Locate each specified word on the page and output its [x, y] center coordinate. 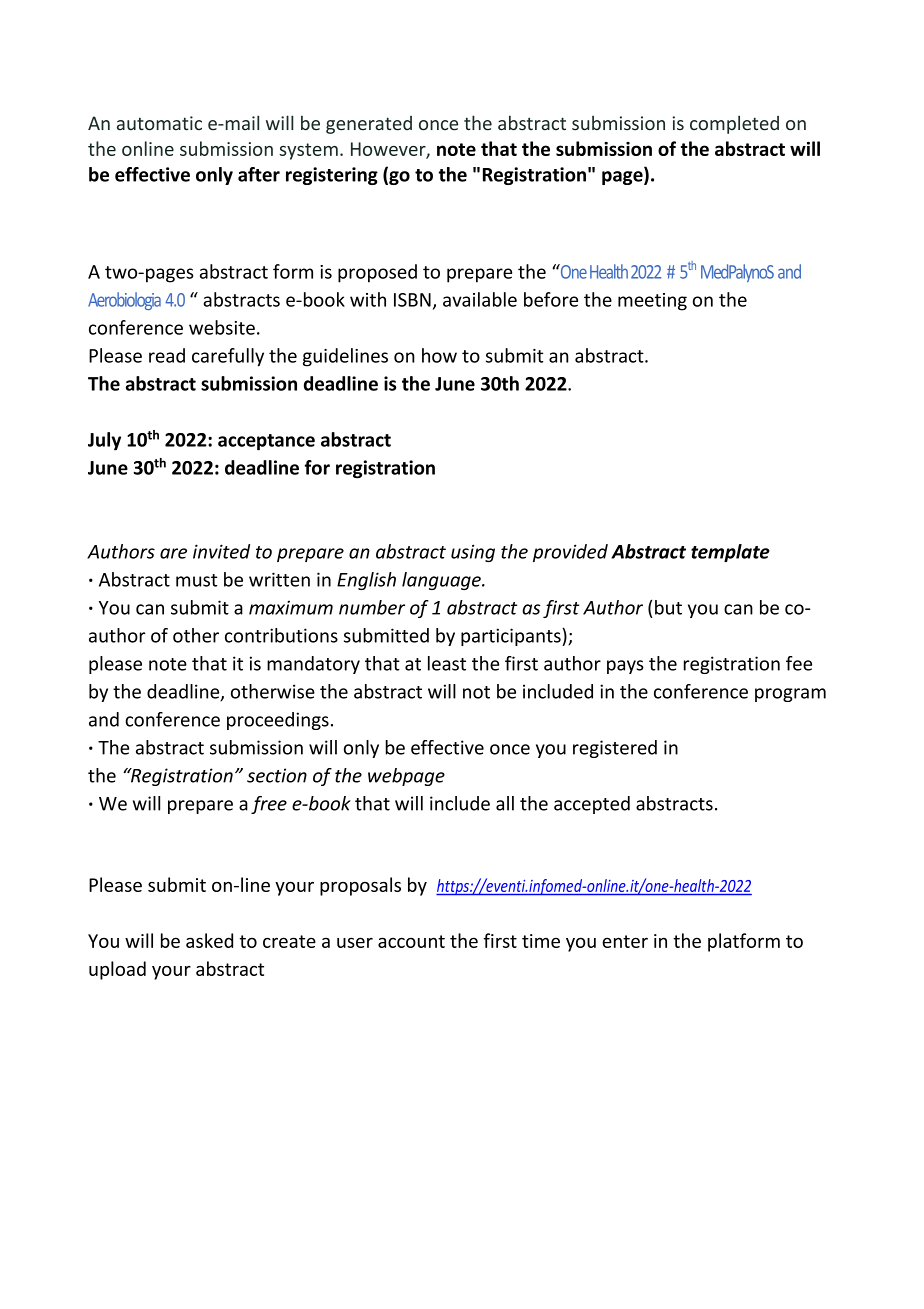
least [447, 663]
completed [734, 124]
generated [369, 125]
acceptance [266, 442]
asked [209, 940]
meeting [652, 302]
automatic [159, 123]
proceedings [278, 721]
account [411, 941]
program [790, 695]
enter [625, 941]
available [480, 299]
